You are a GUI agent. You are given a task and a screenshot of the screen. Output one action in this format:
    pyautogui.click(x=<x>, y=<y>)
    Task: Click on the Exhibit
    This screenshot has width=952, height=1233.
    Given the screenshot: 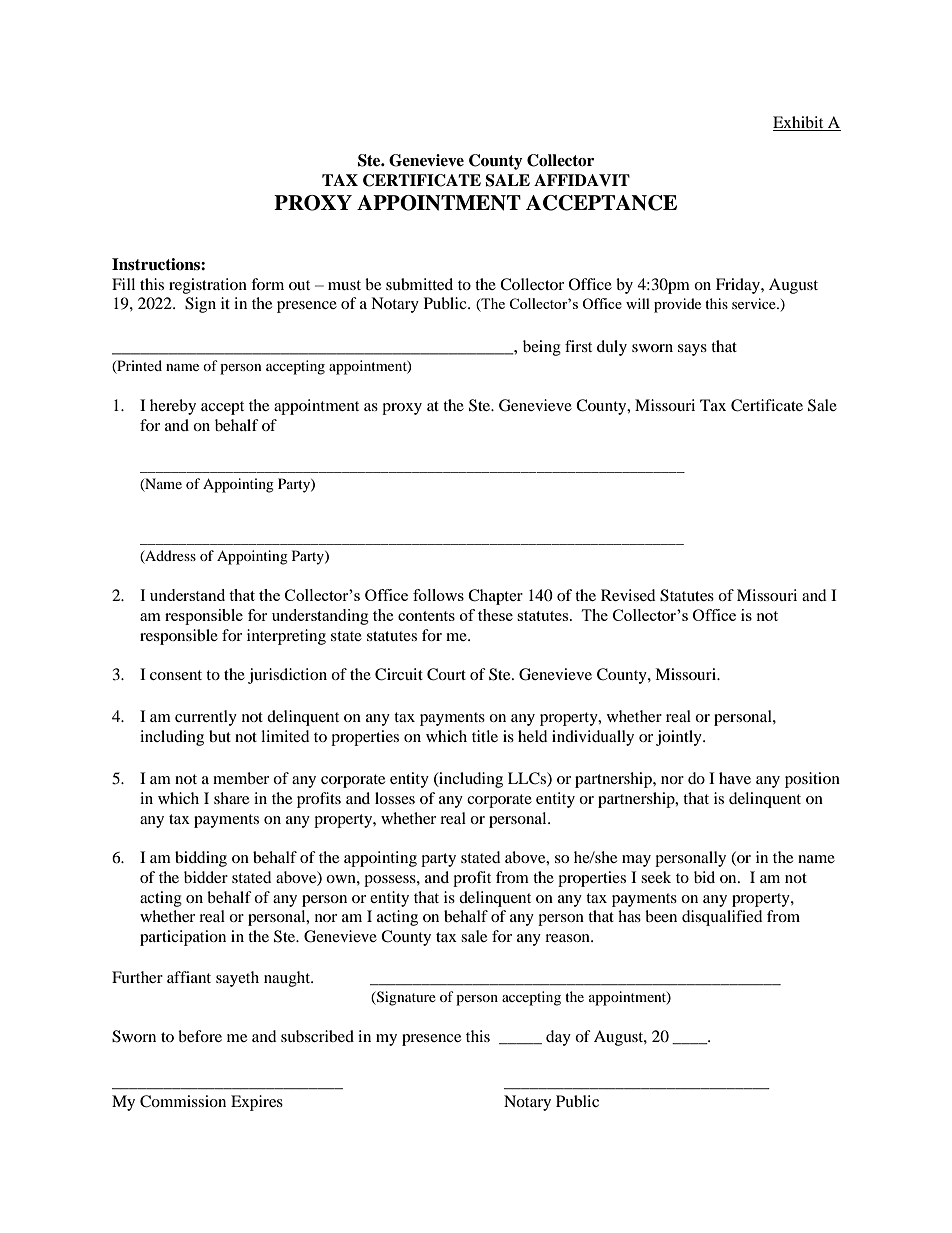 What is the action you would take?
    pyautogui.click(x=799, y=123)
